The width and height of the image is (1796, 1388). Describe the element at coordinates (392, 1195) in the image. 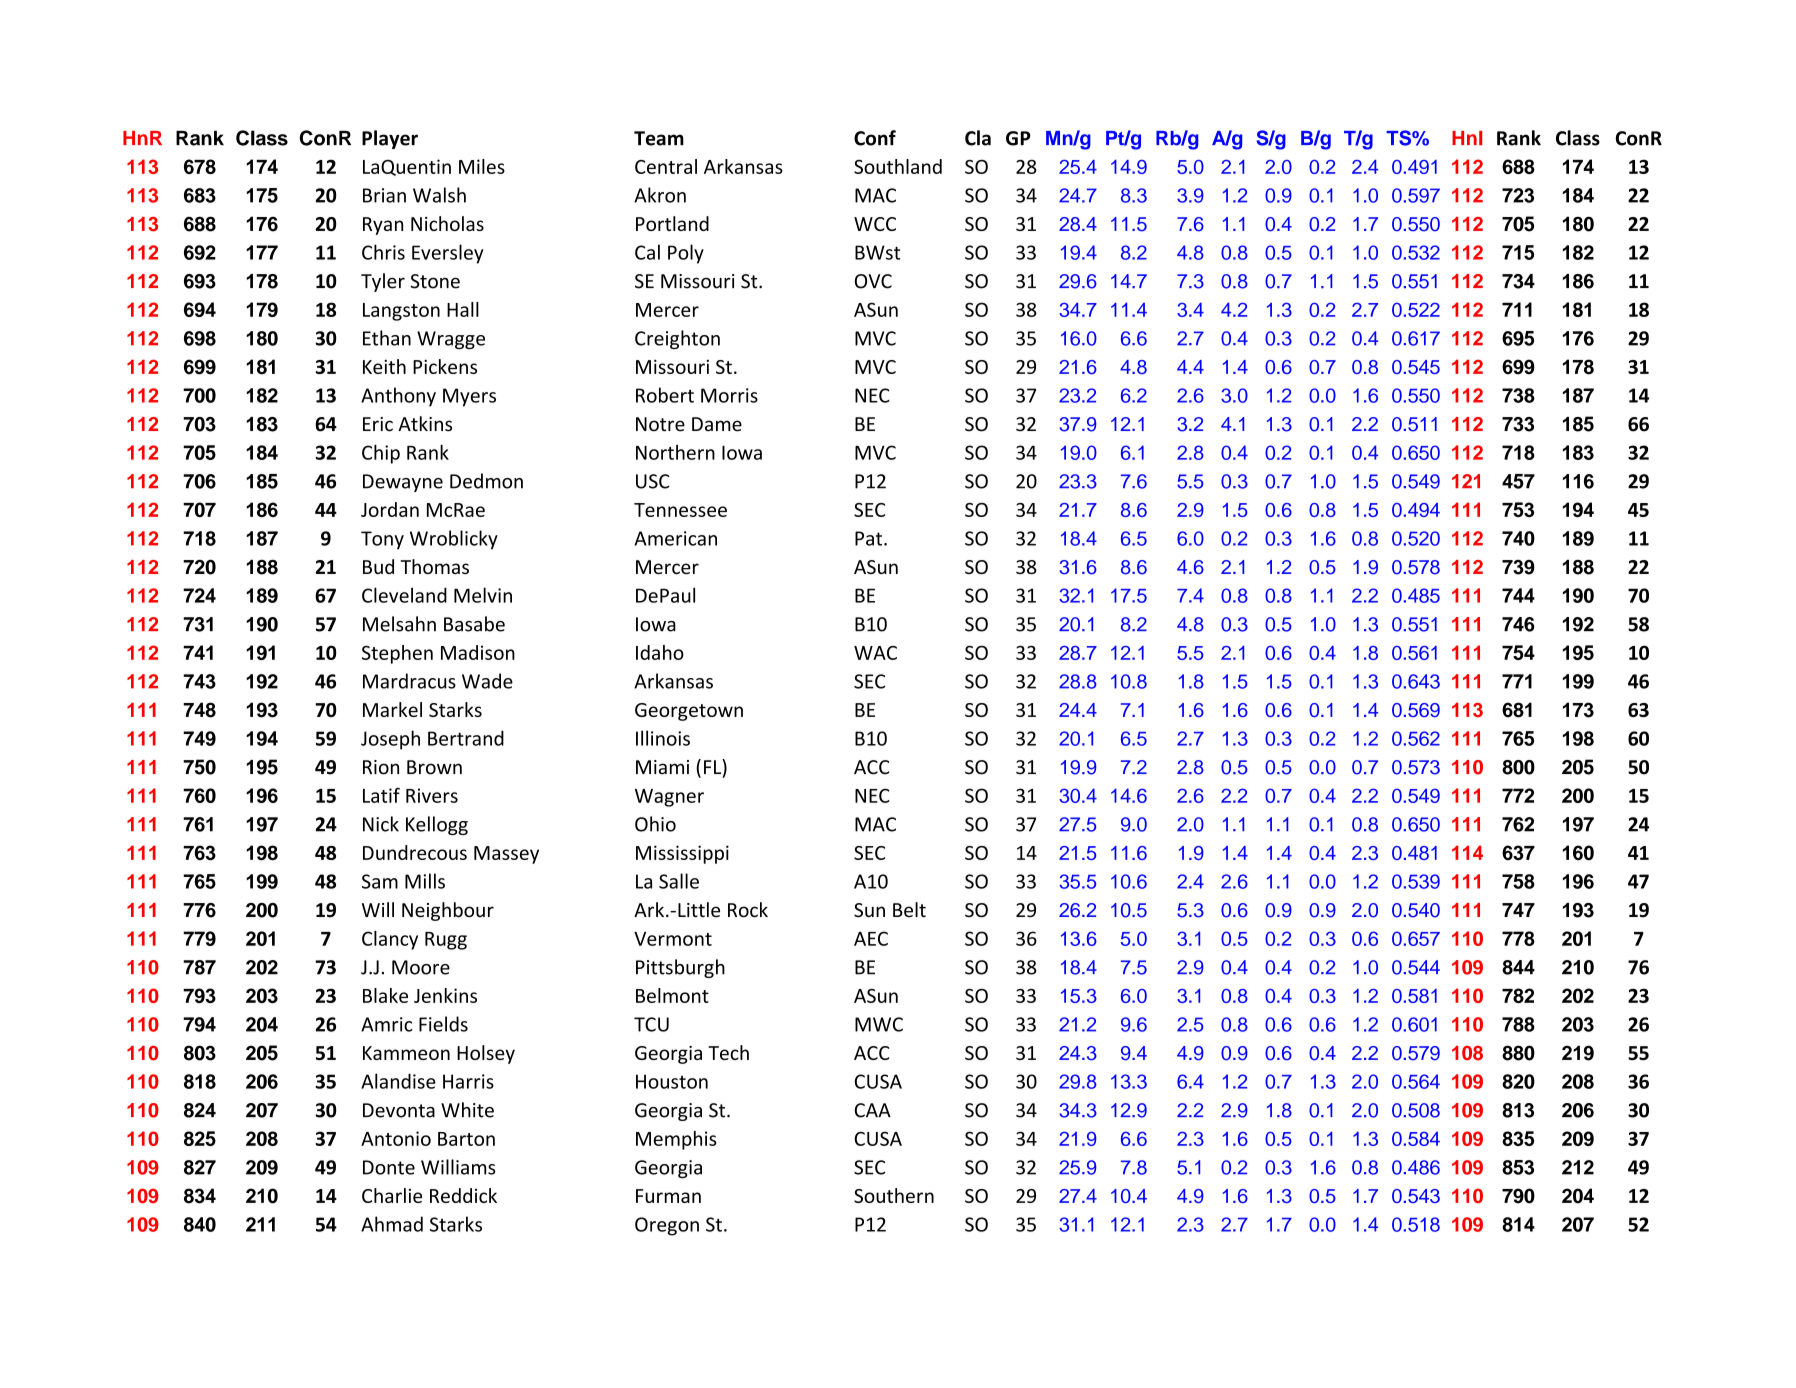

I see `Charlie` at that location.
